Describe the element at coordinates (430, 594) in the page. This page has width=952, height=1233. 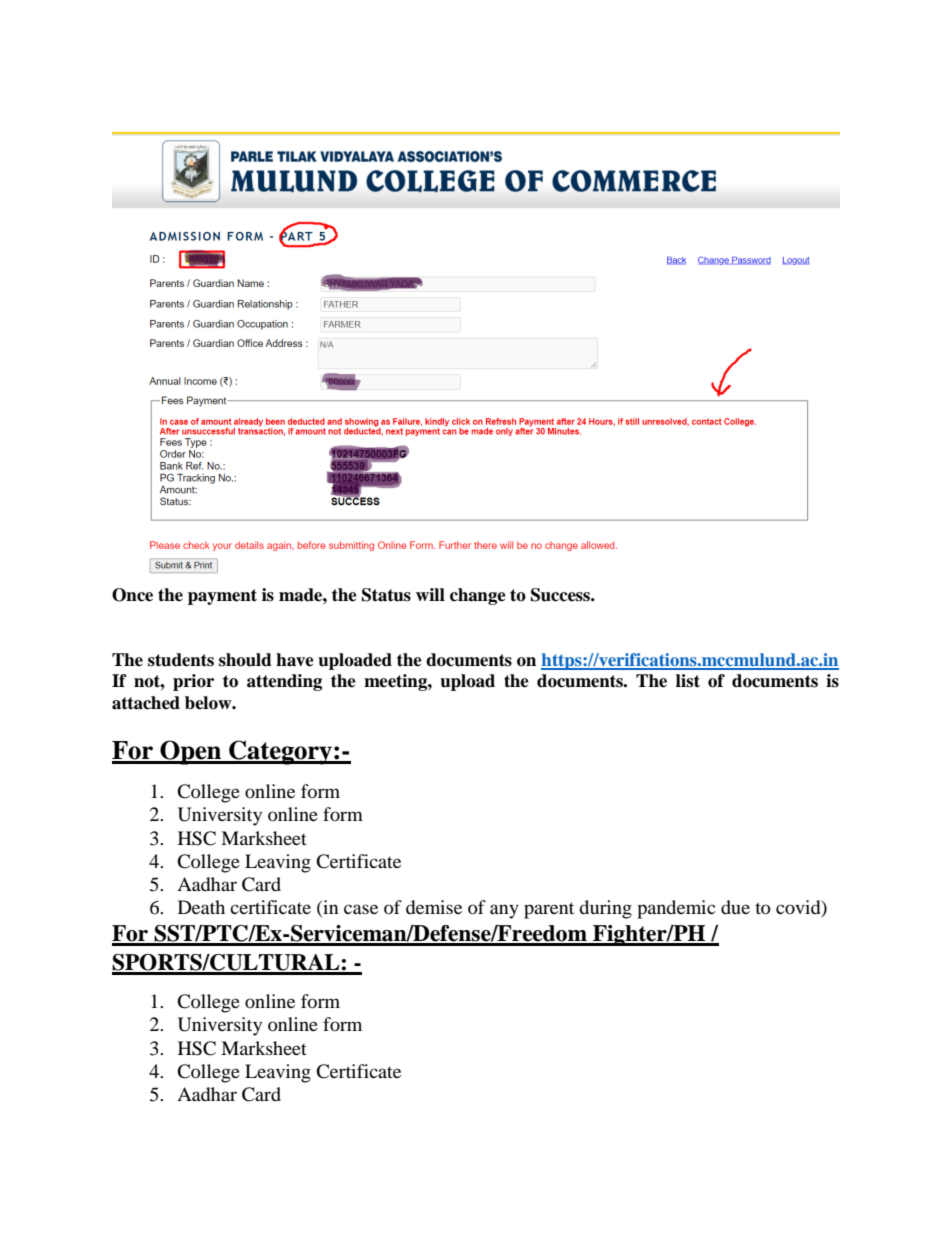
I see `will` at that location.
